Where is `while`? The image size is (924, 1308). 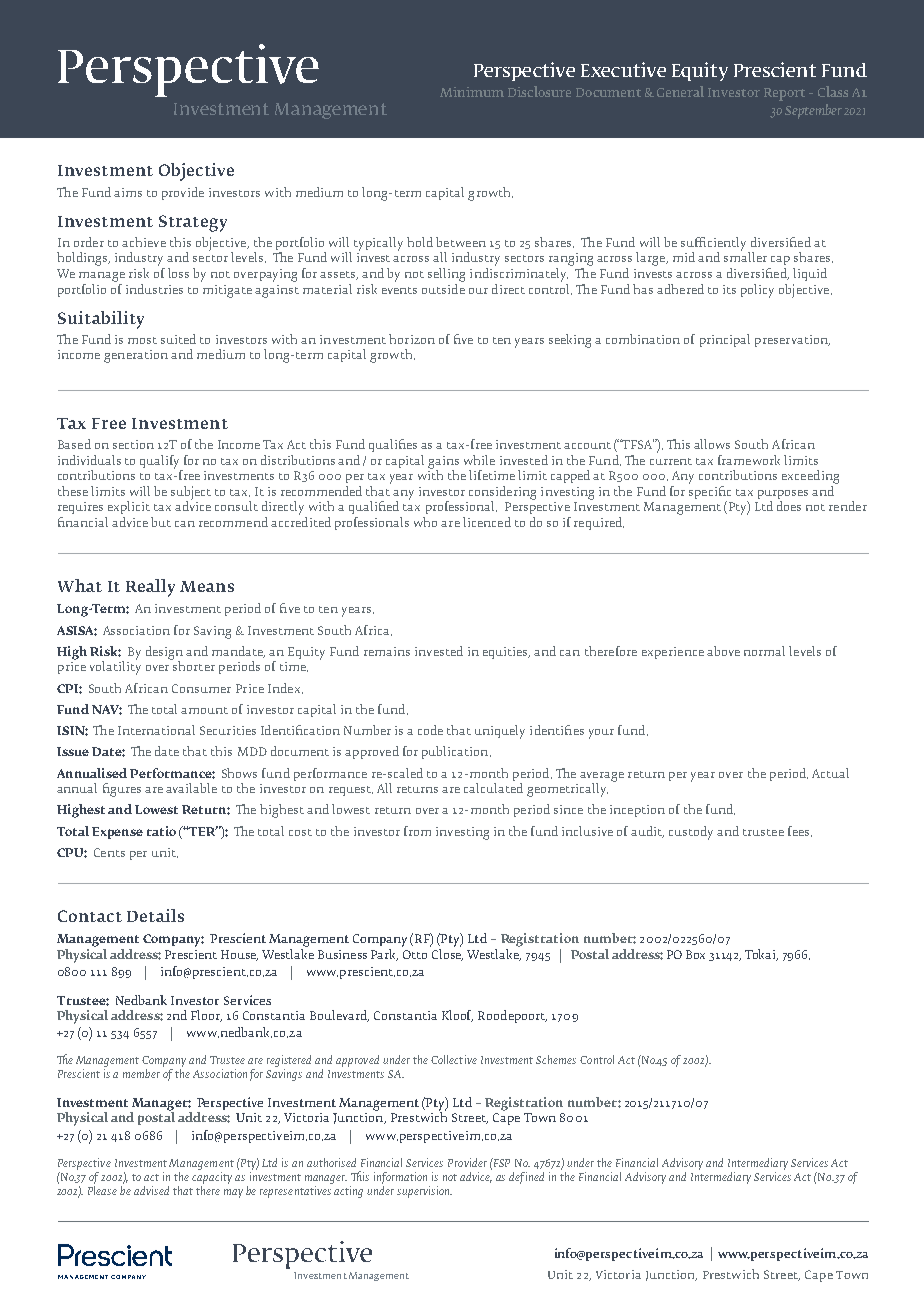
while is located at coordinates (479, 460).
